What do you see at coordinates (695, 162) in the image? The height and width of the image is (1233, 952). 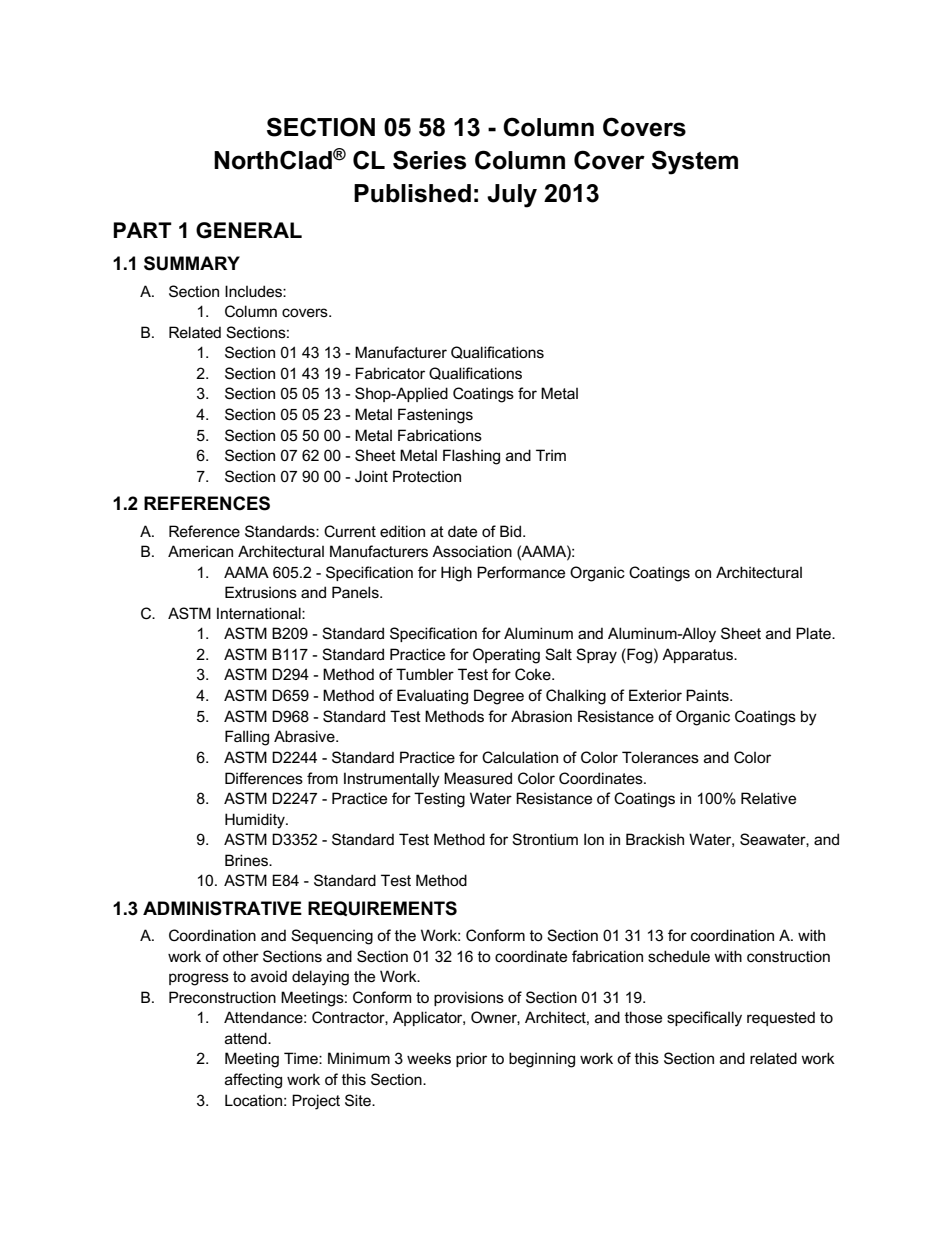 I see `System` at bounding box center [695, 162].
